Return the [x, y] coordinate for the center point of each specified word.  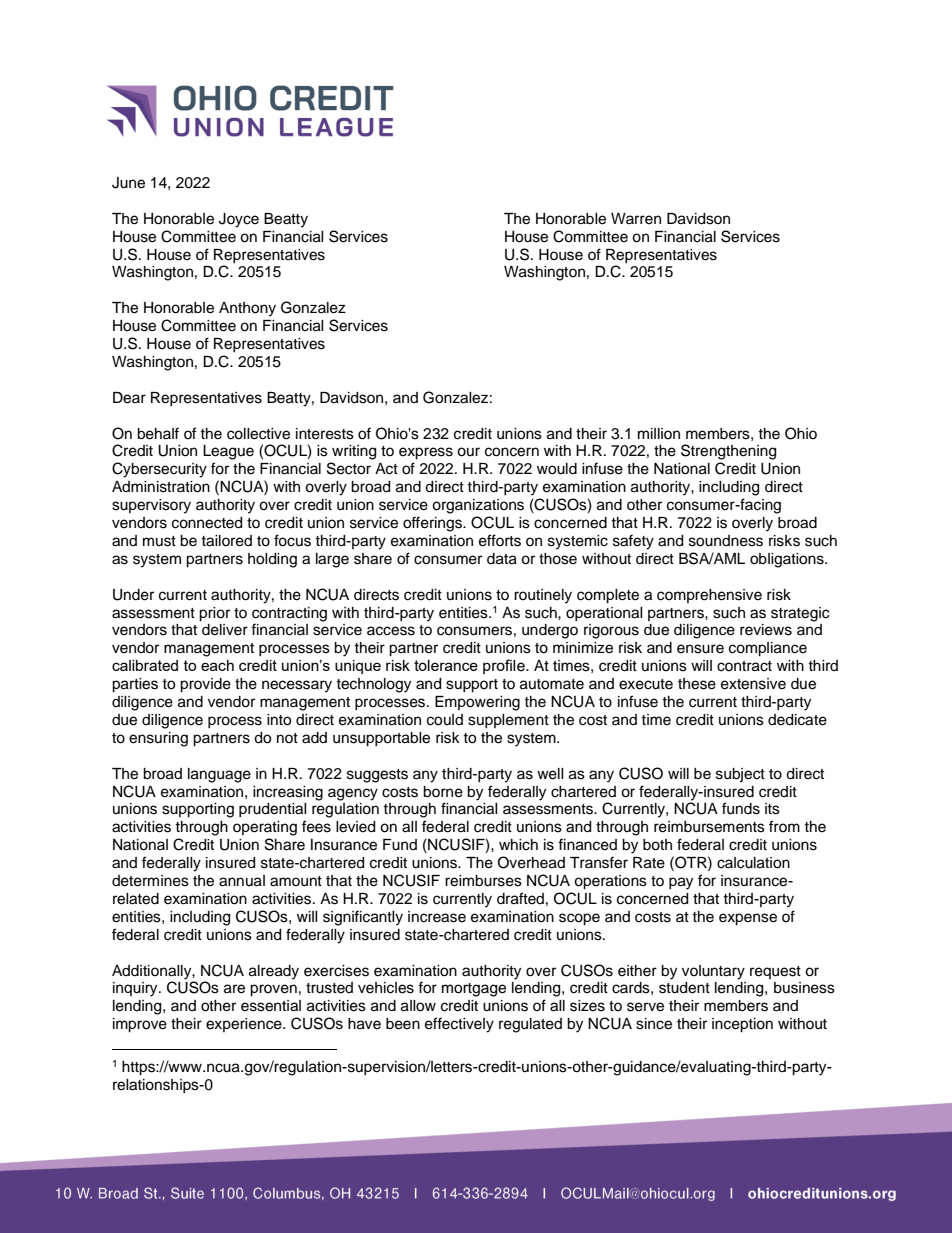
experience [245, 1025]
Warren [636, 219]
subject [740, 775]
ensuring [158, 739]
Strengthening [728, 452]
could [445, 720]
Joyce [239, 220]
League [228, 452]
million [659, 433]
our [468, 452]
